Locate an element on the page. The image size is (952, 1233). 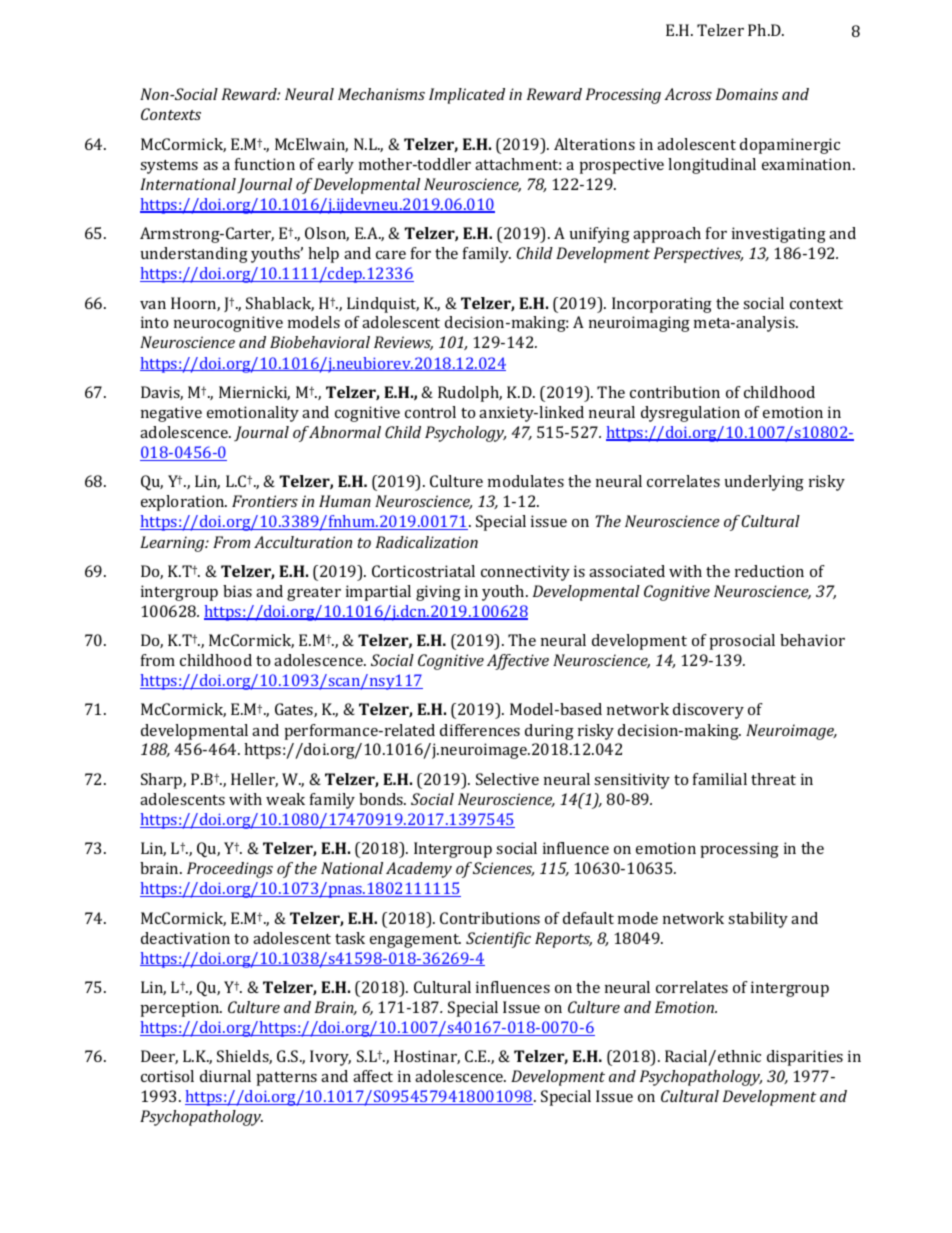
familial is located at coordinates (720, 779).
